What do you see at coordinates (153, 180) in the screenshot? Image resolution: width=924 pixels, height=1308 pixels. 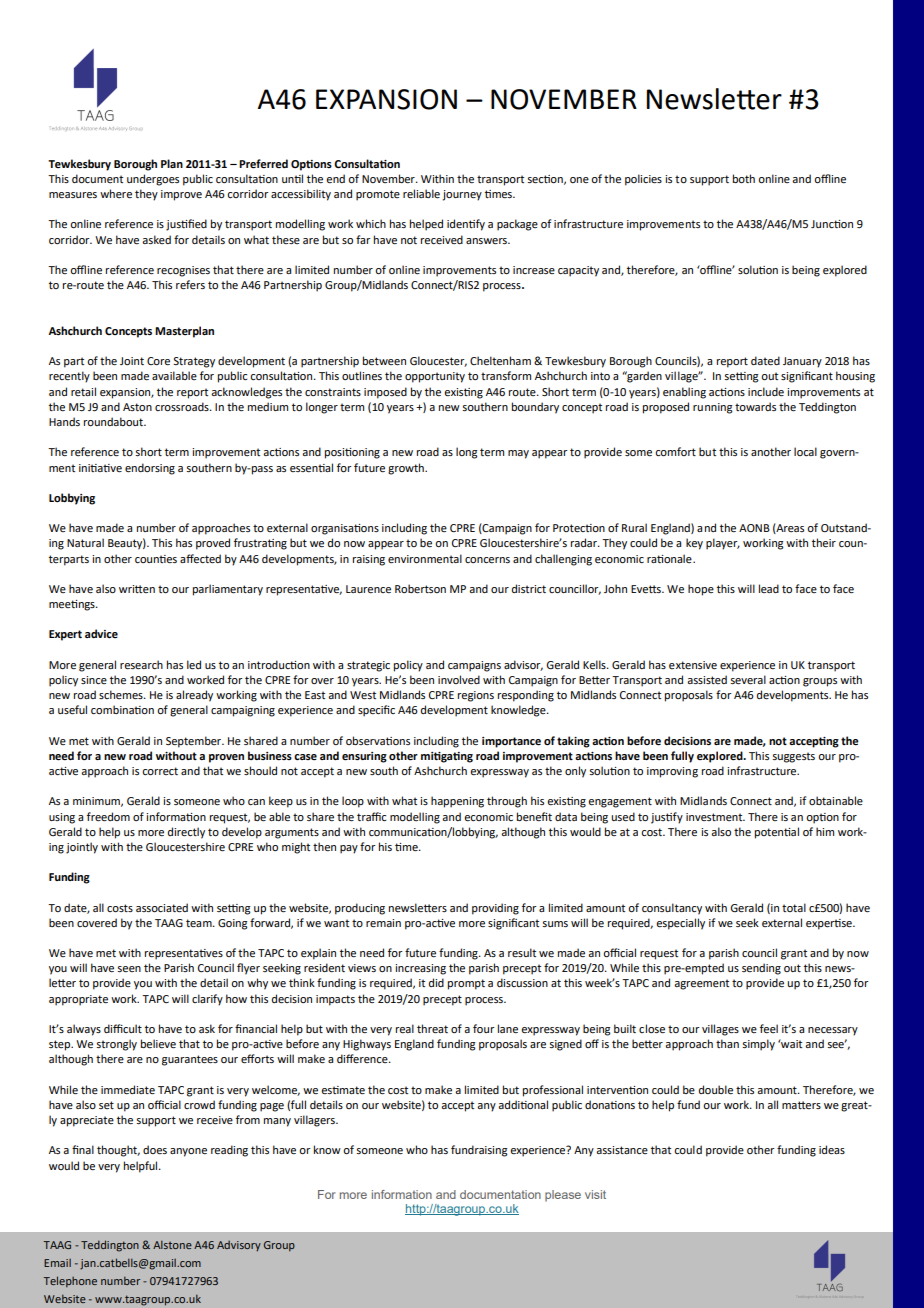 I see `undergoes` at bounding box center [153, 180].
